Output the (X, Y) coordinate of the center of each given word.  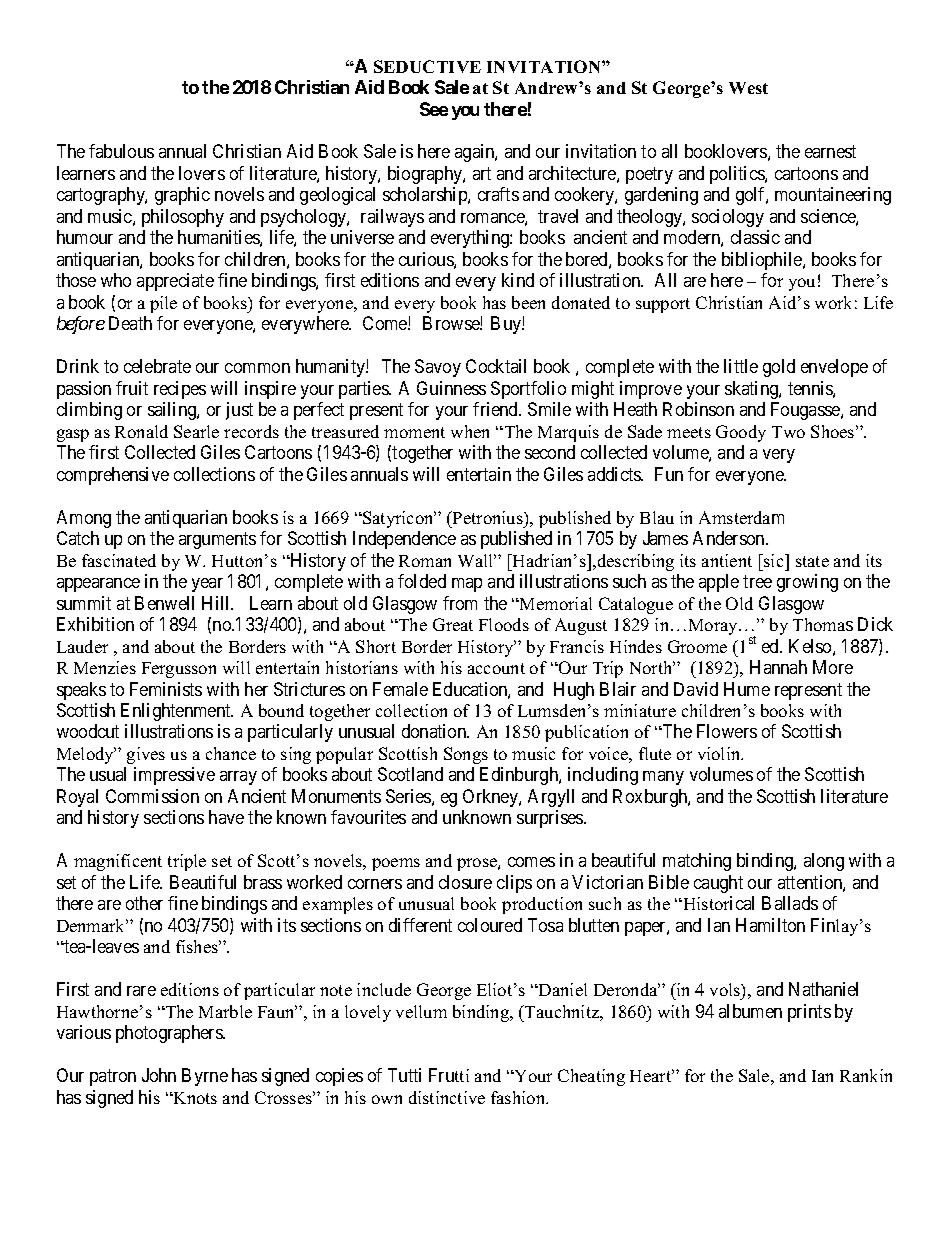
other (144, 903)
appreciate (175, 282)
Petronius (488, 517)
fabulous (121, 151)
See (434, 109)
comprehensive (113, 476)
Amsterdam (741, 517)
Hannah (778, 667)
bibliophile (763, 261)
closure (465, 882)
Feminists (166, 689)
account (496, 668)
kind (518, 280)
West (748, 88)
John (159, 1075)
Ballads (790, 903)
